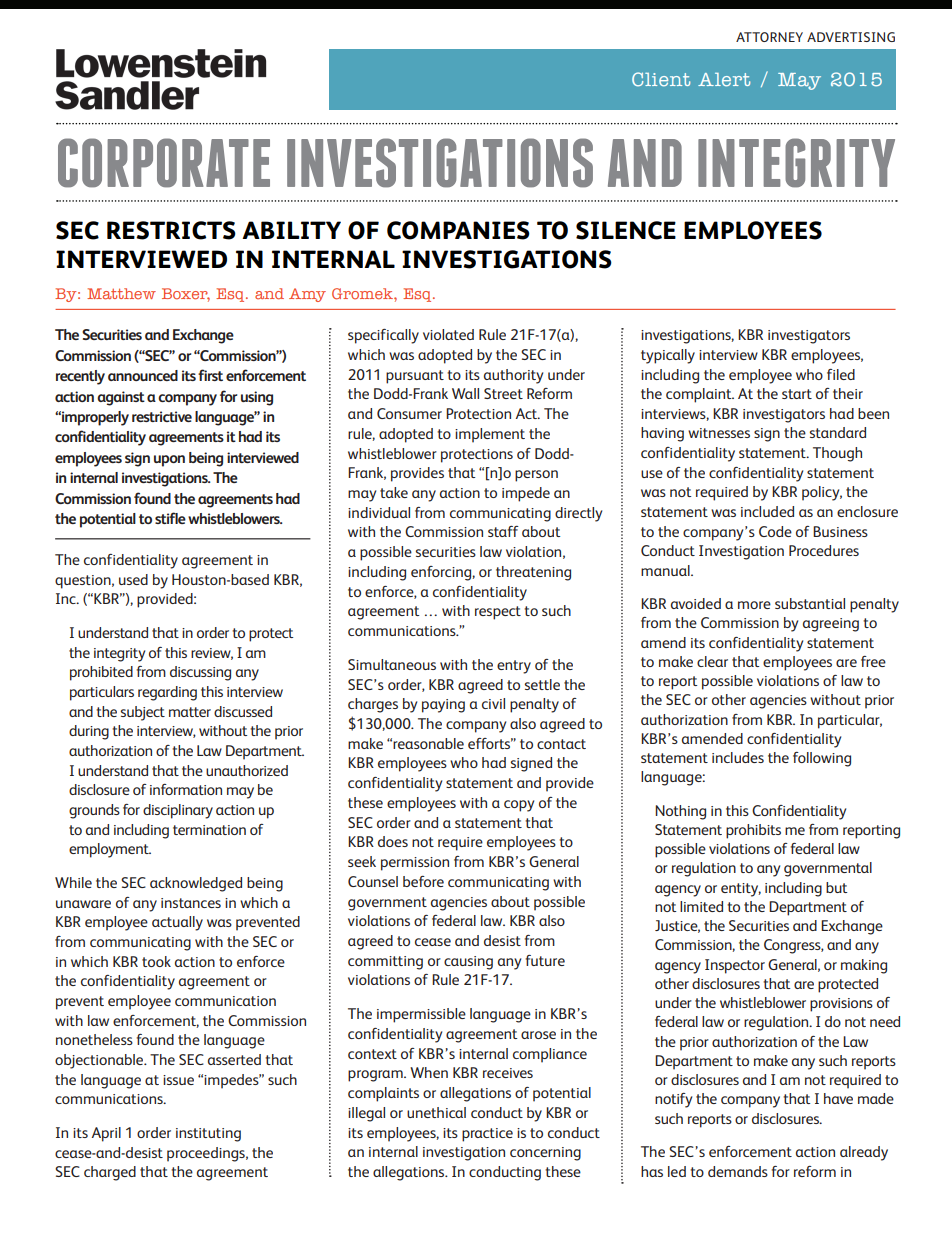 The height and width of the page is (1233, 952). Describe the element at coordinates (822, 759) in the page. I see `following` at that location.
